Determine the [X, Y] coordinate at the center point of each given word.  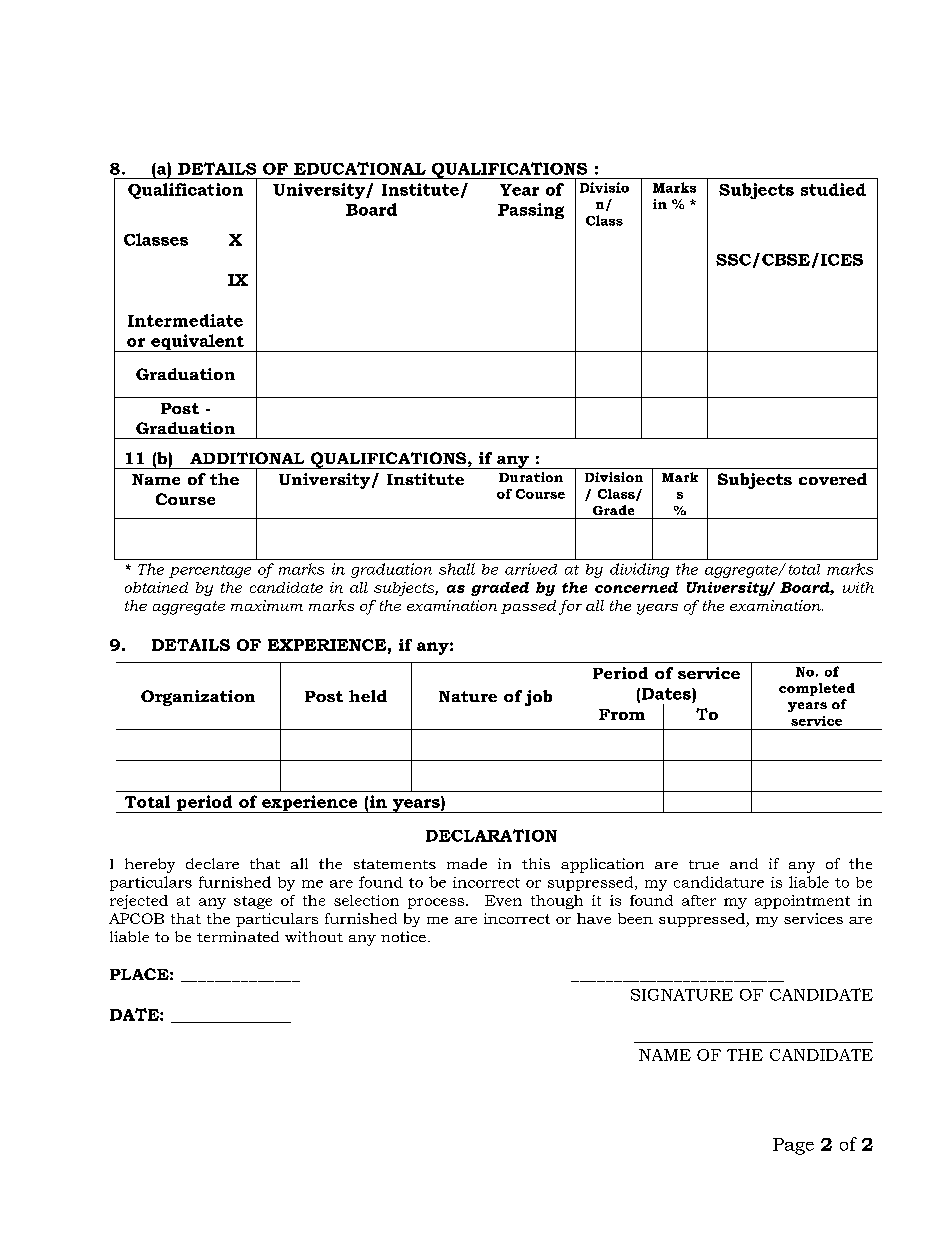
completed [817, 689]
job [538, 698]
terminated [238, 936]
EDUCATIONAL [360, 168]
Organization [198, 698]
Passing [531, 211]
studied [833, 189]
